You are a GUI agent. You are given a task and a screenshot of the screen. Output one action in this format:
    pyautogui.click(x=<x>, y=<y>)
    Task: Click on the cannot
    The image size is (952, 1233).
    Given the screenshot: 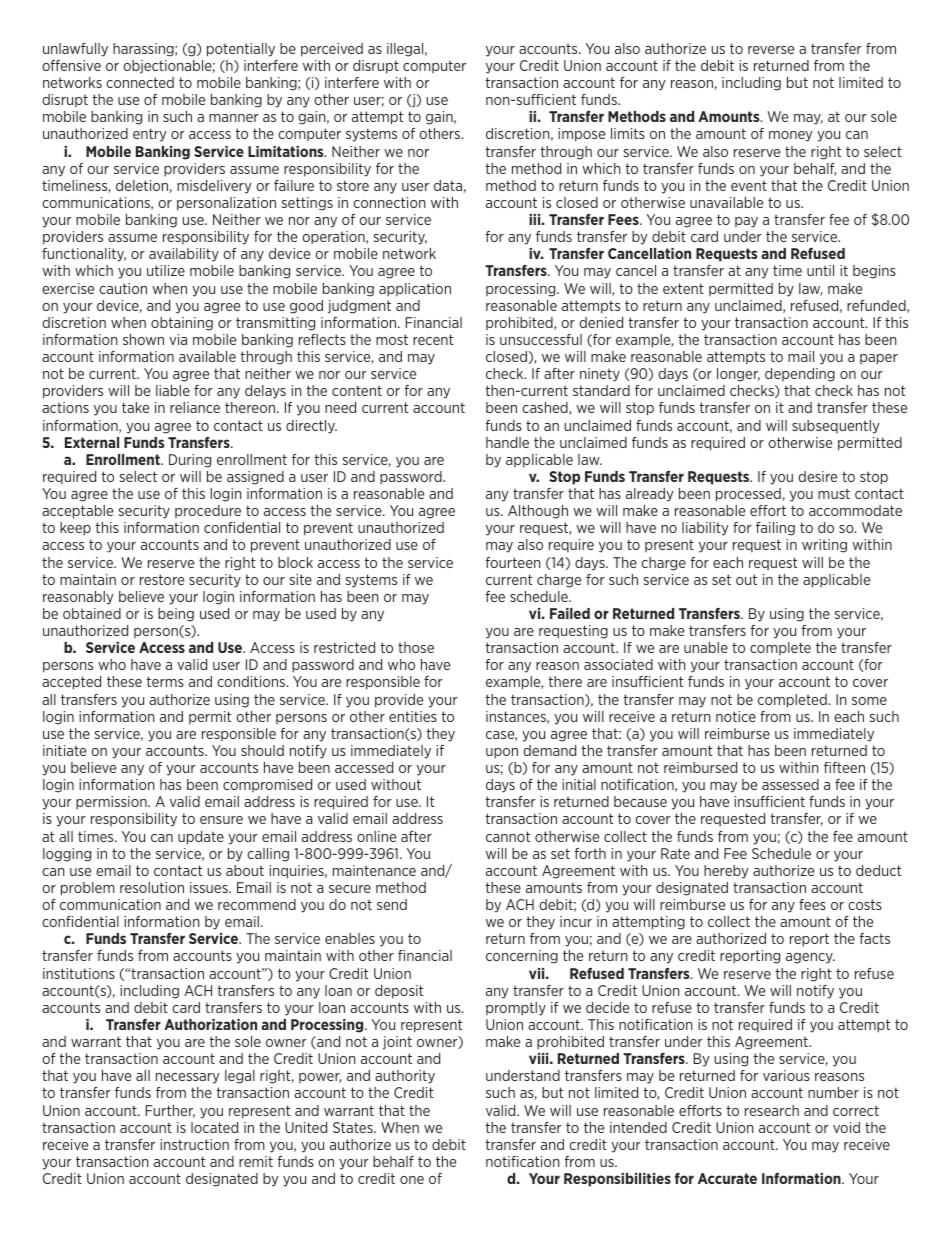 What is the action you would take?
    pyautogui.click(x=508, y=836)
